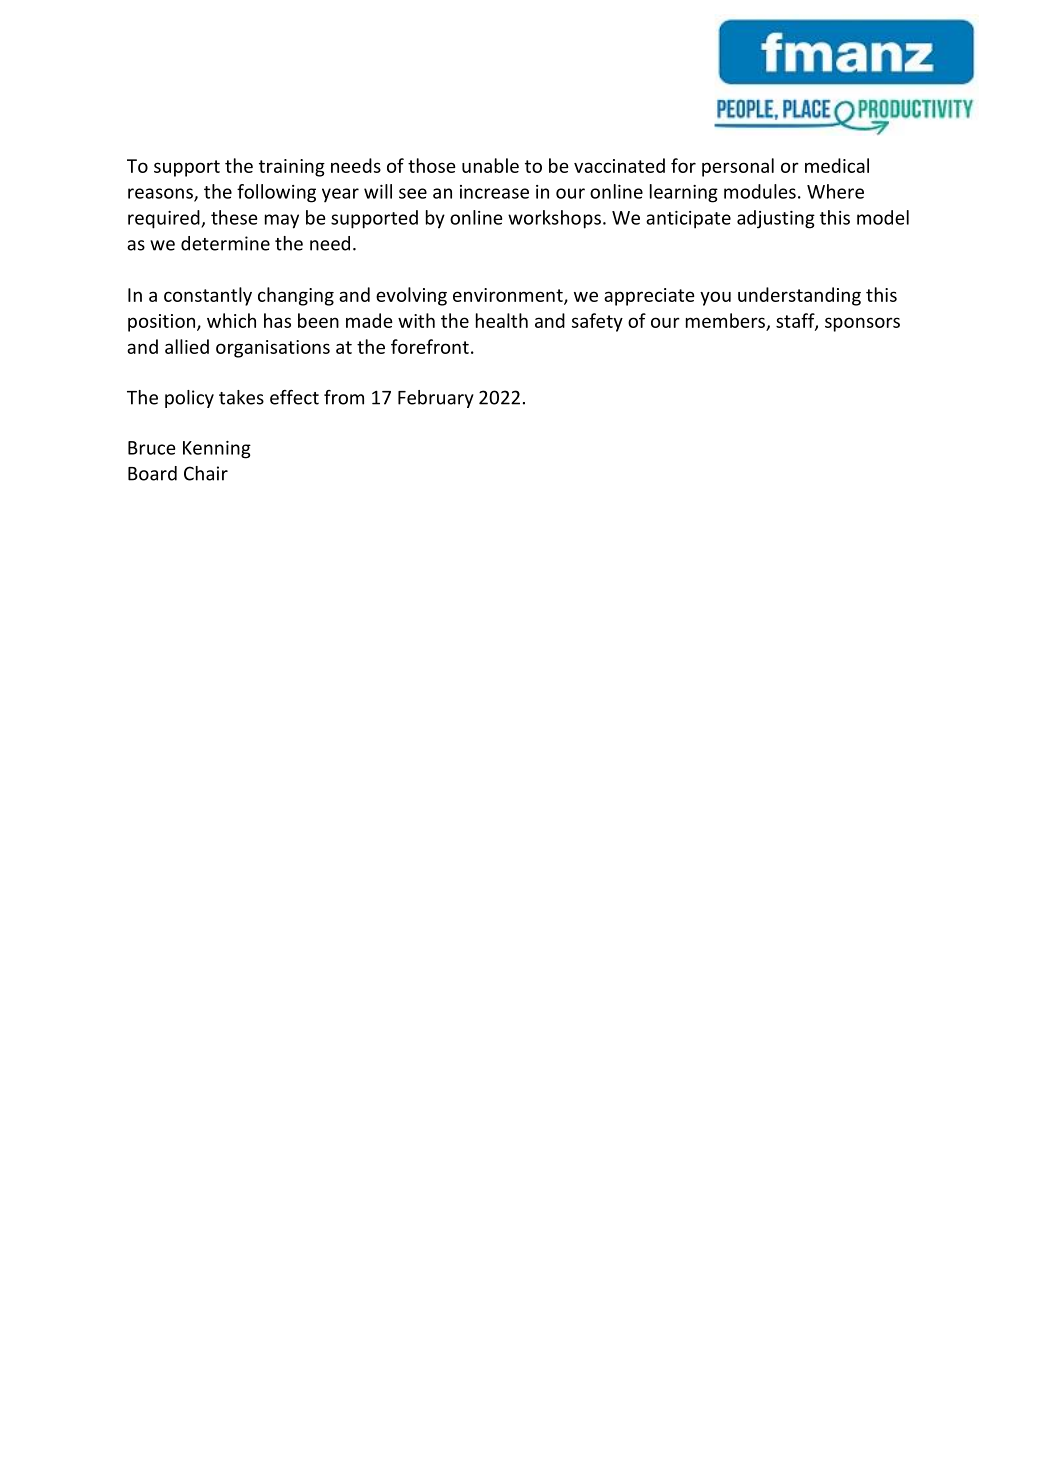  What do you see at coordinates (490, 165) in the screenshot?
I see `unable` at bounding box center [490, 165].
